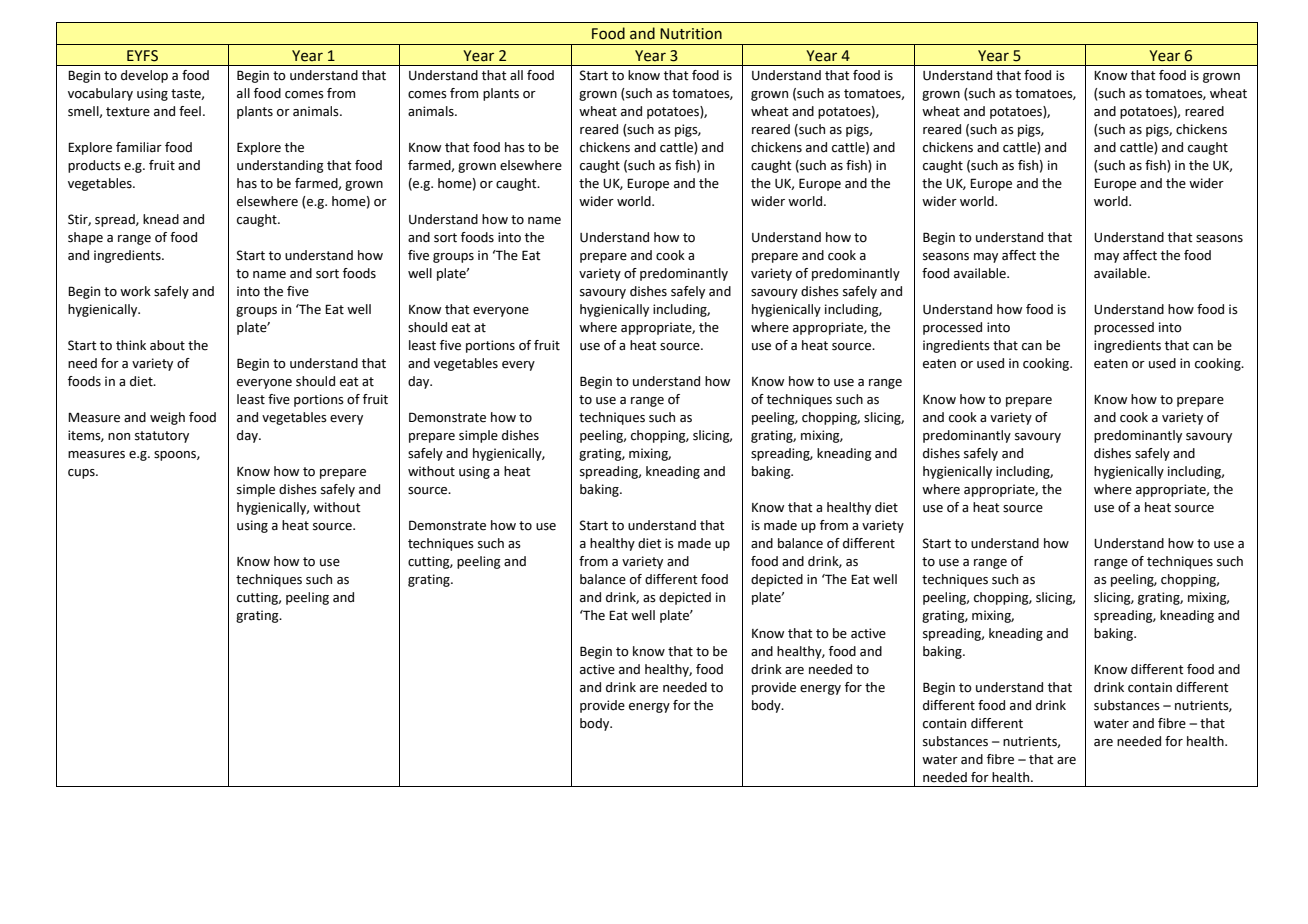 The image size is (1308, 924). I want to click on develop, so click(144, 76).
